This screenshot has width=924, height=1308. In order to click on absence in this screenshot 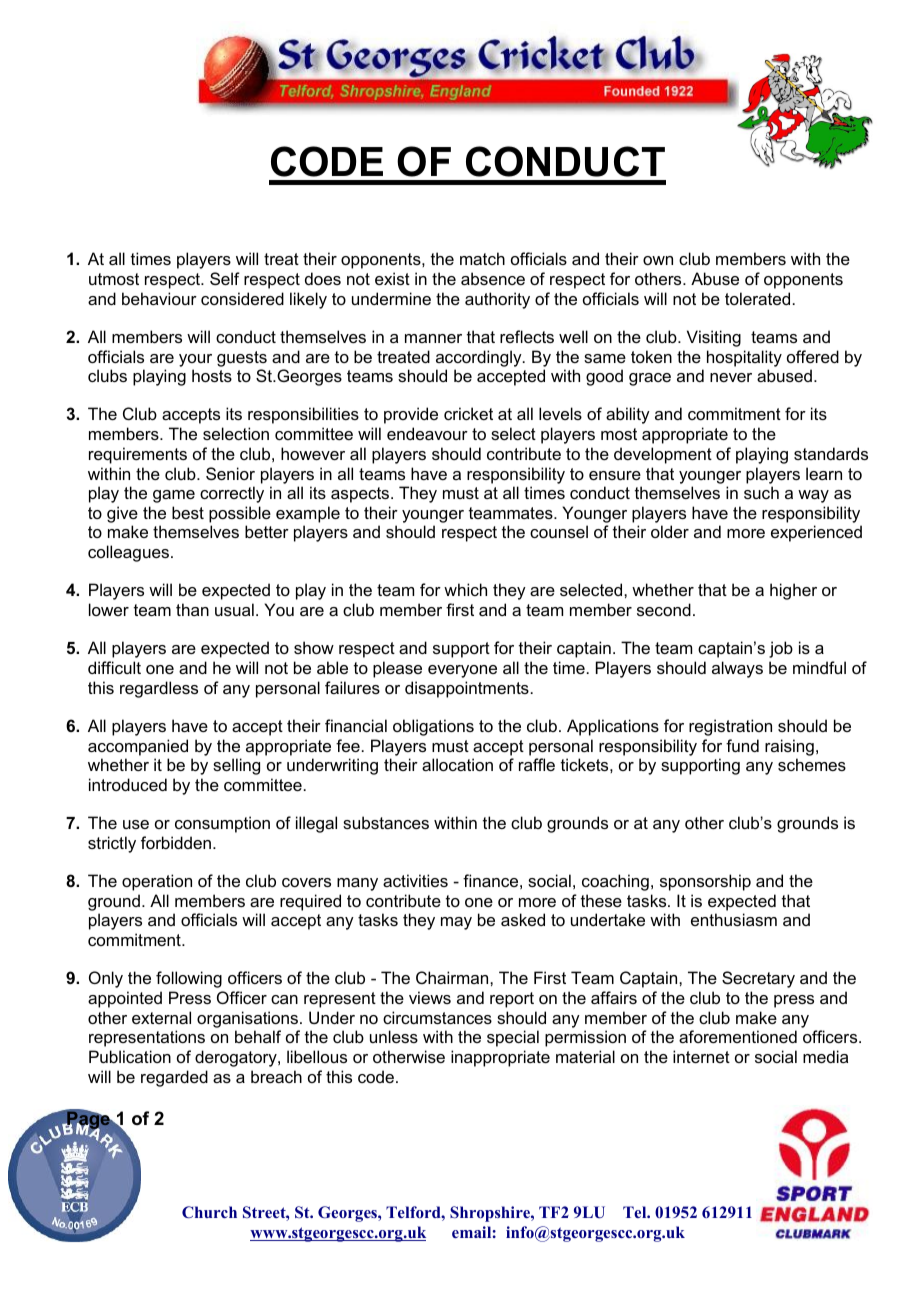, I will do `click(493, 278)`.
